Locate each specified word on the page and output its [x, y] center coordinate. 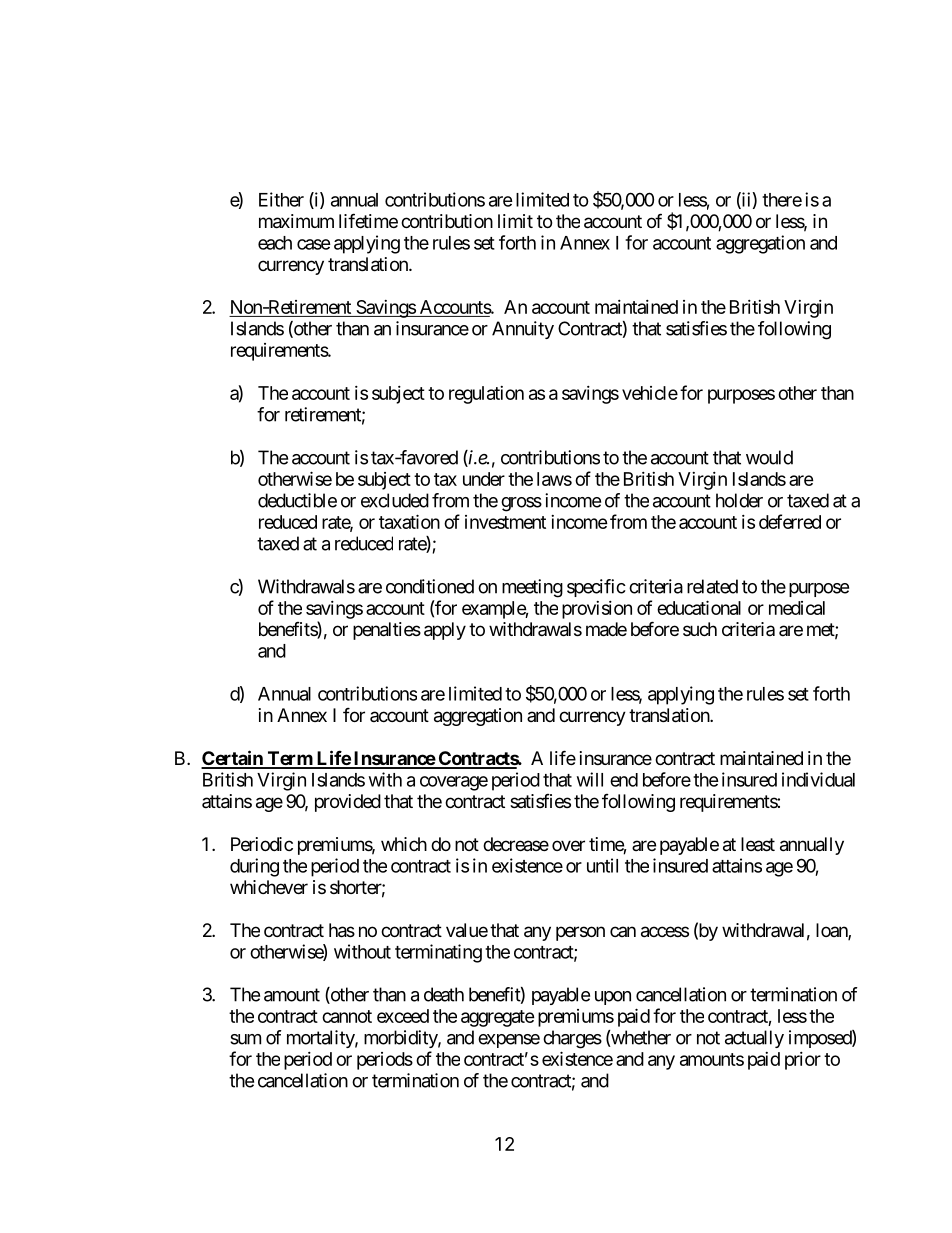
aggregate [498, 1018]
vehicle [650, 393]
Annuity [523, 330]
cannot [347, 1016]
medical [797, 608]
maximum [296, 221]
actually [754, 1039]
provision [597, 610]
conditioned [430, 586]
